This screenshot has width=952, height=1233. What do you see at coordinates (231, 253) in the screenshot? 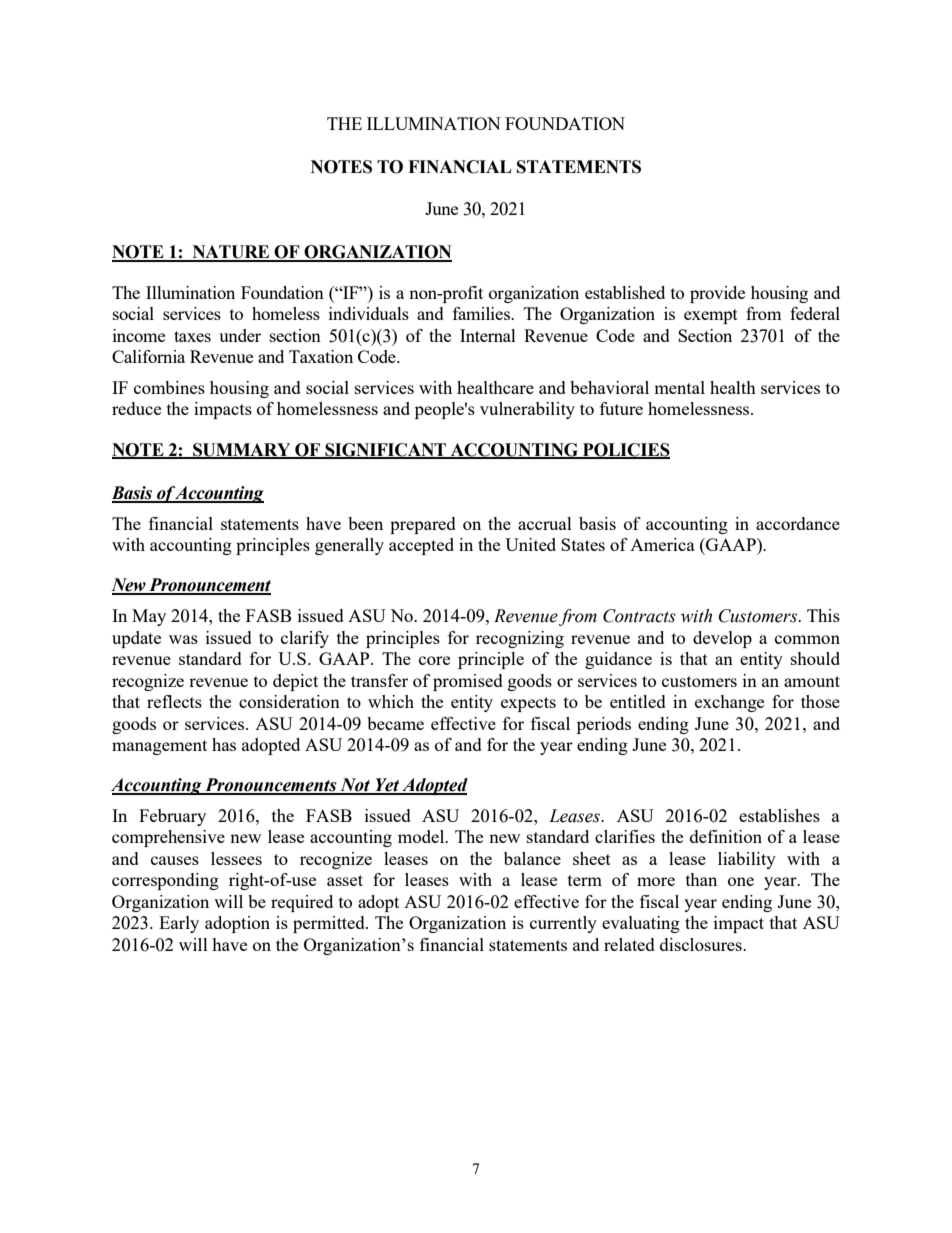
I see `NATURE` at bounding box center [231, 253].
